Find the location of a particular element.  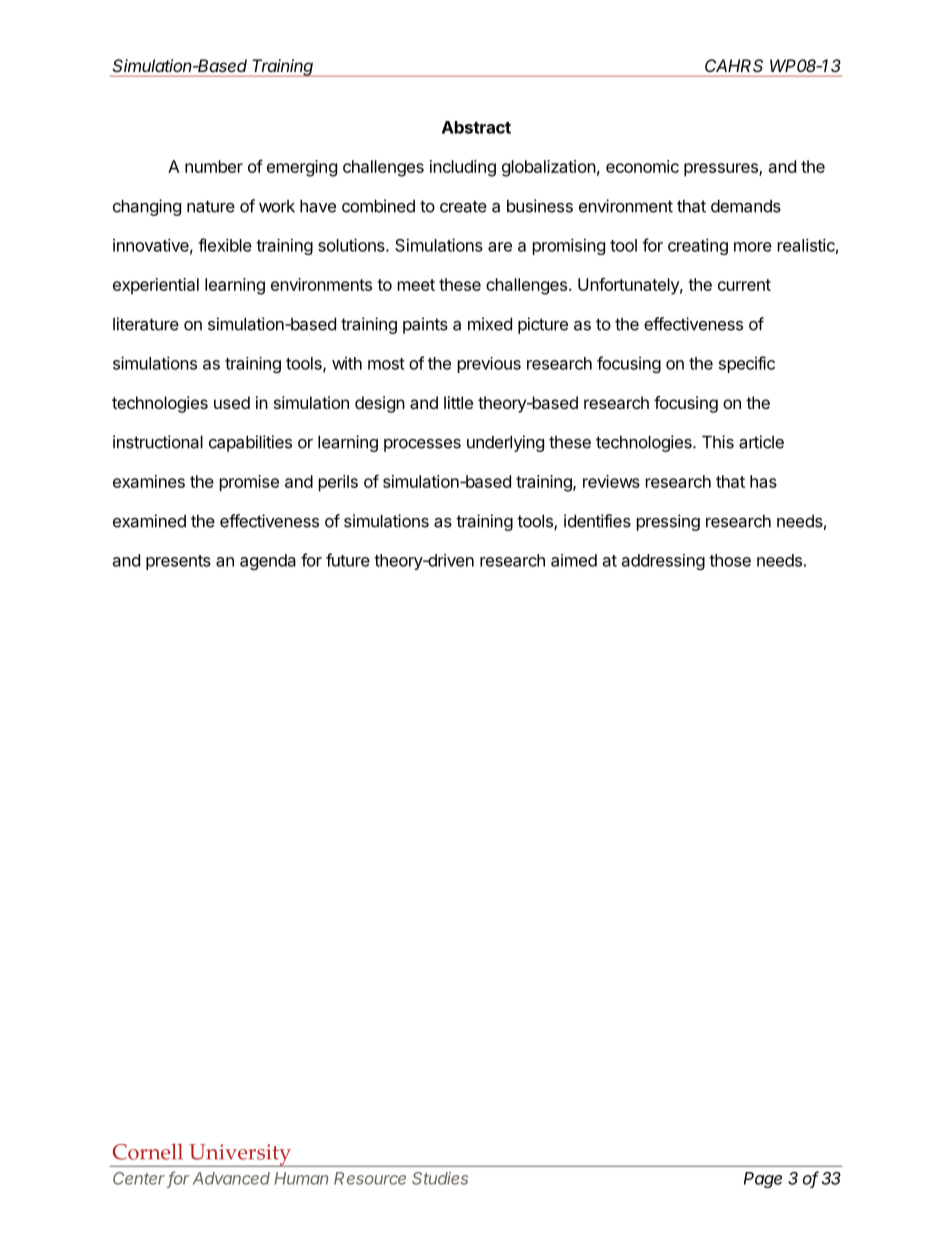

processes is located at coordinates (422, 445).
